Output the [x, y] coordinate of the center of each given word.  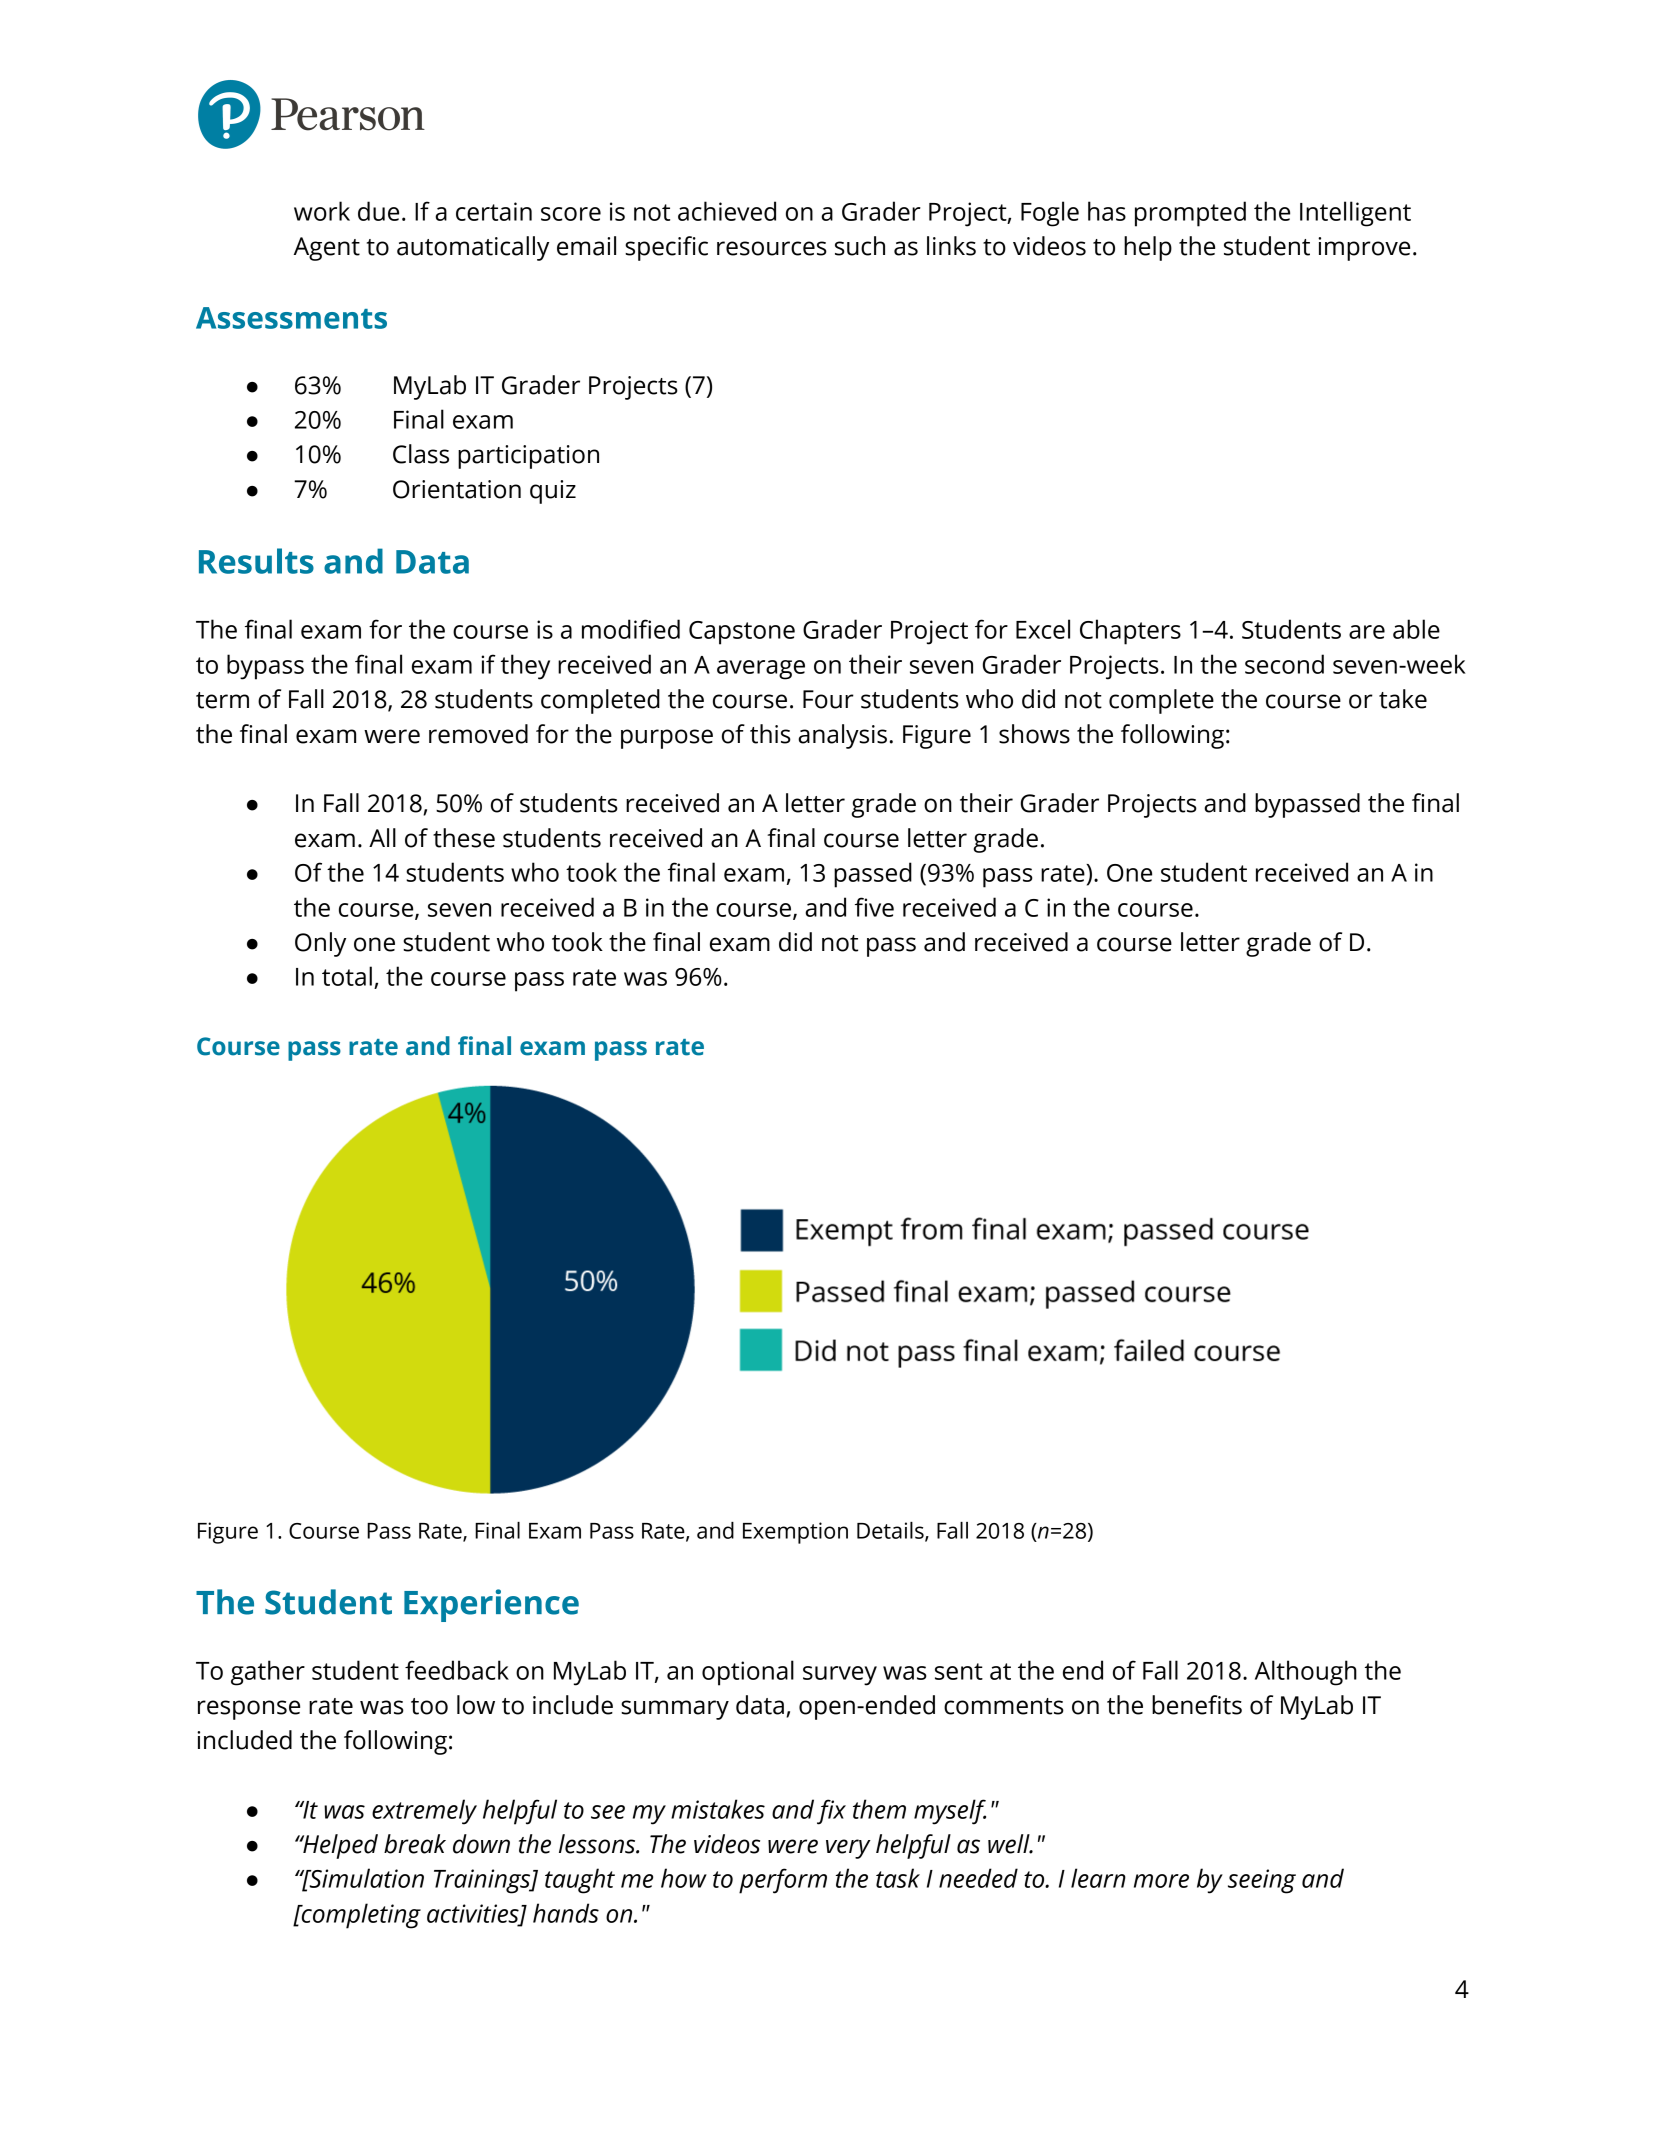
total [347, 976]
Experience [491, 1605]
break [415, 1844]
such [860, 246]
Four [828, 699]
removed [478, 734]
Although [1306, 1673]
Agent [327, 249]
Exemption [795, 1533]
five [874, 907]
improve [1364, 249]
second [1284, 664]
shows [1034, 734]
